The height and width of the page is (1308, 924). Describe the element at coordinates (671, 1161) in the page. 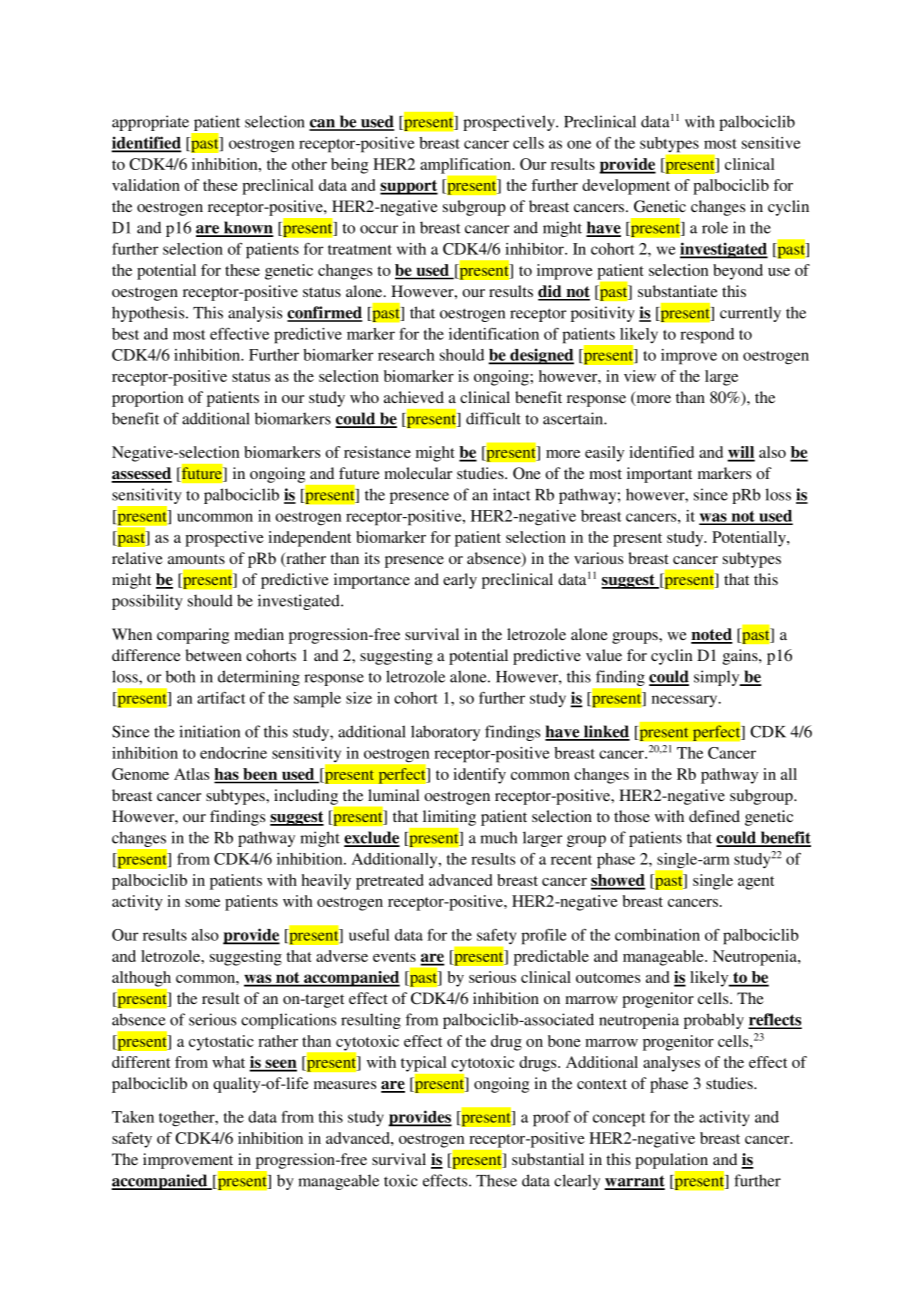

I see `population` at that location.
